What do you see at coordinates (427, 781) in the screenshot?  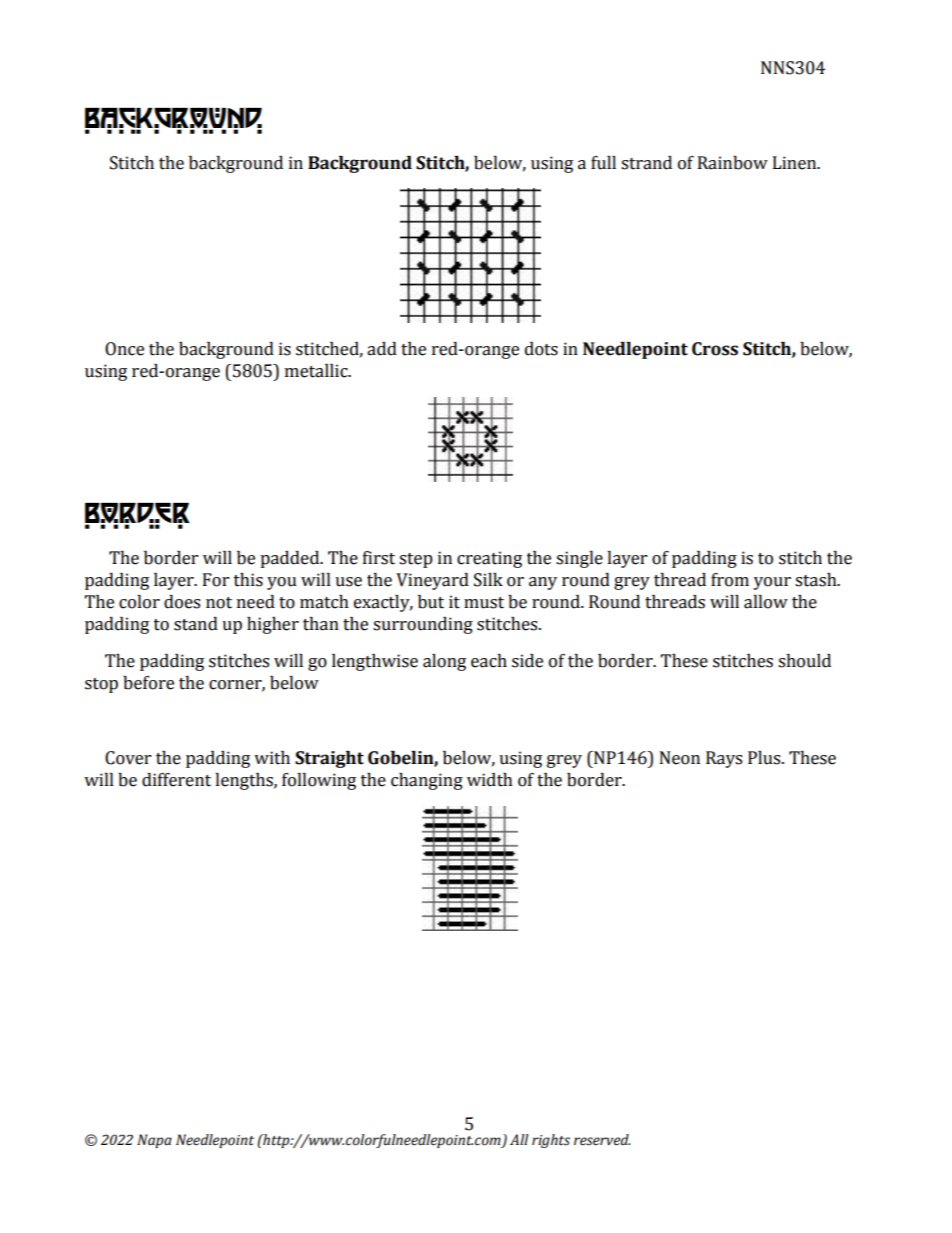 I see `changing` at bounding box center [427, 781].
